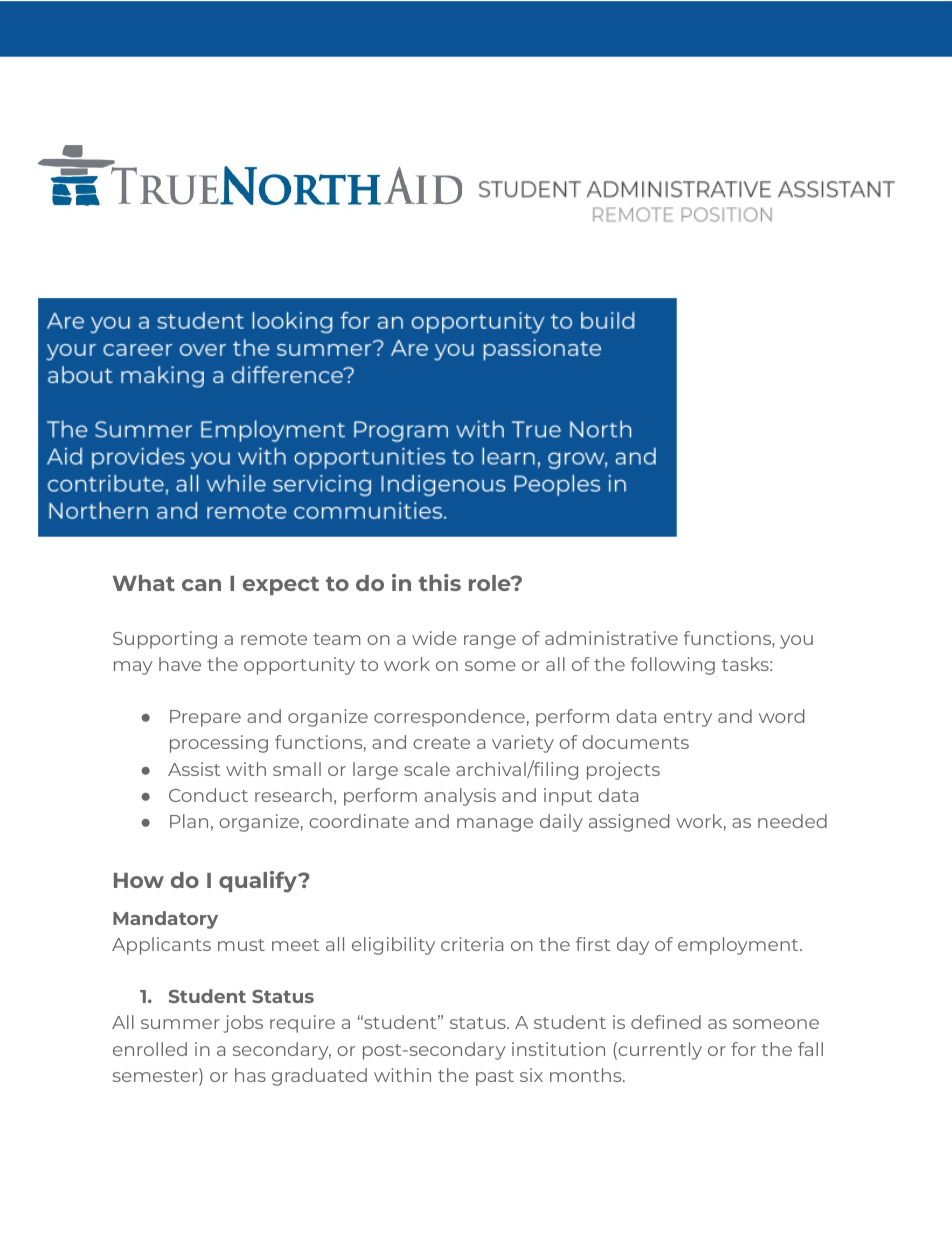 The width and height of the document is (952, 1233). What do you see at coordinates (635, 742) in the document?
I see `documents` at bounding box center [635, 742].
